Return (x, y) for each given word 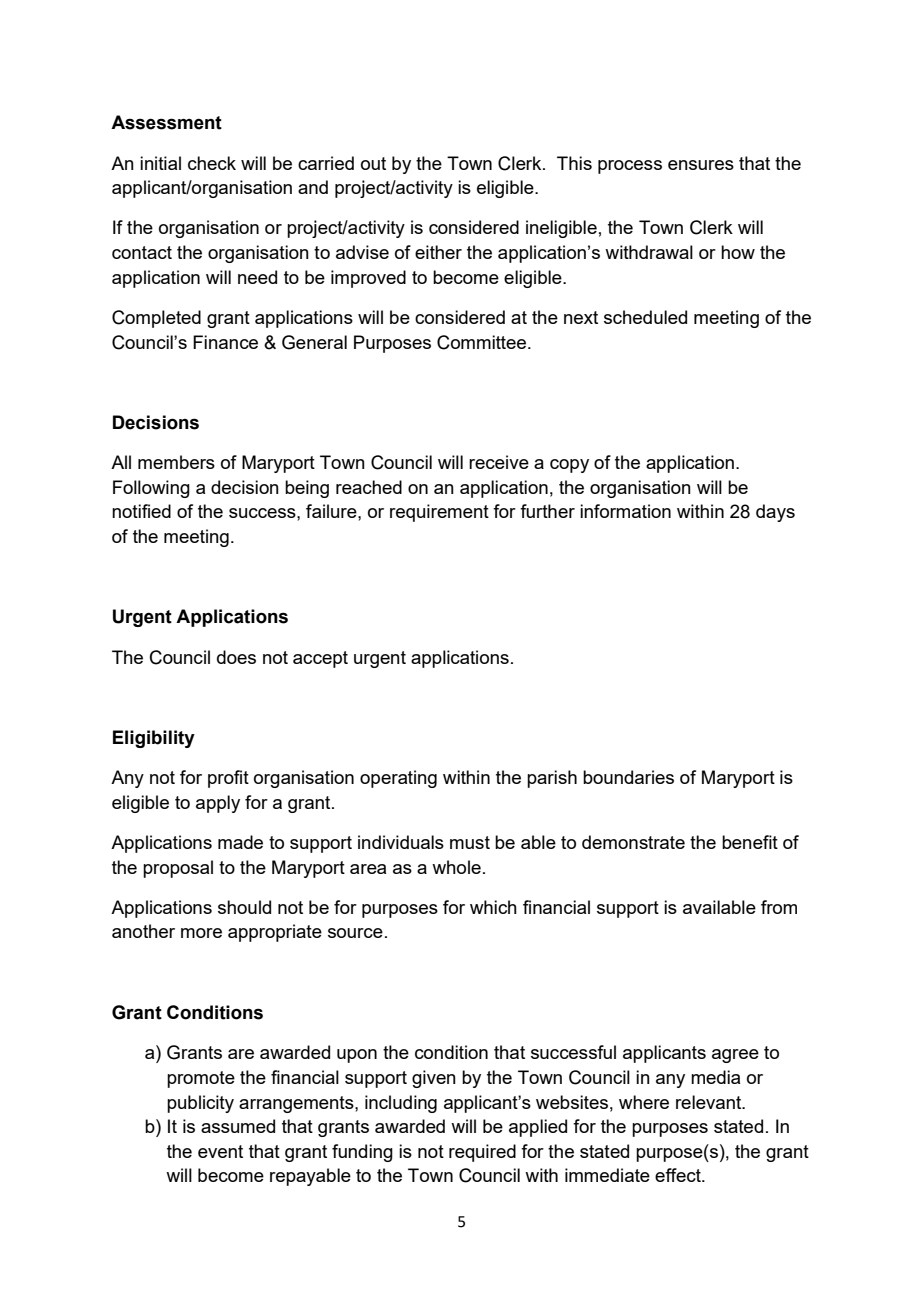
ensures (701, 165)
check (212, 163)
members (176, 462)
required (482, 1153)
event (220, 1151)
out (373, 163)
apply (218, 804)
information (625, 511)
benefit (750, 842)
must (470, 842)
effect (679, 1175)
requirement (439, 513)
